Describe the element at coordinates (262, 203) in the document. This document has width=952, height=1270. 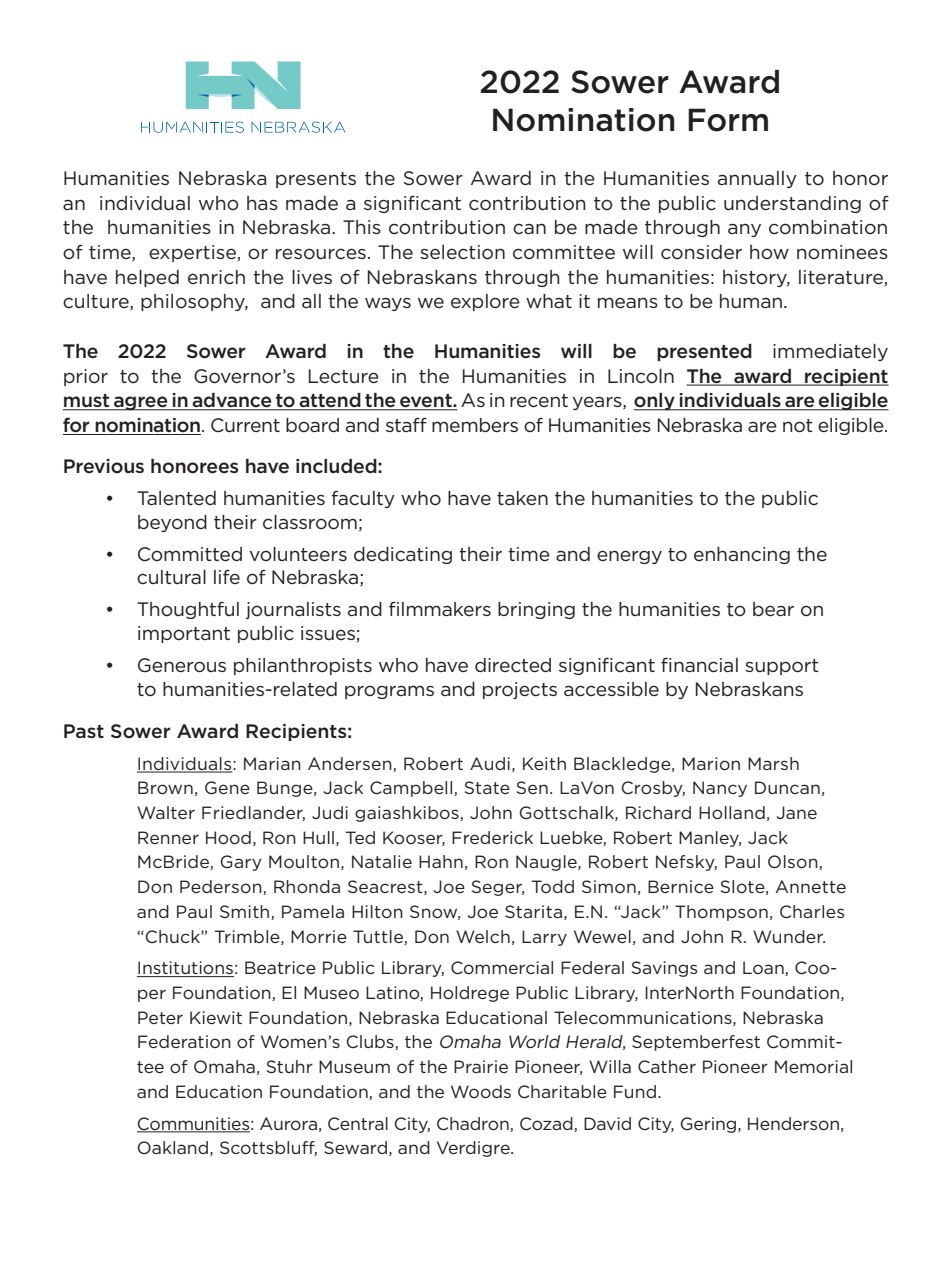
I see `has` at that location.
